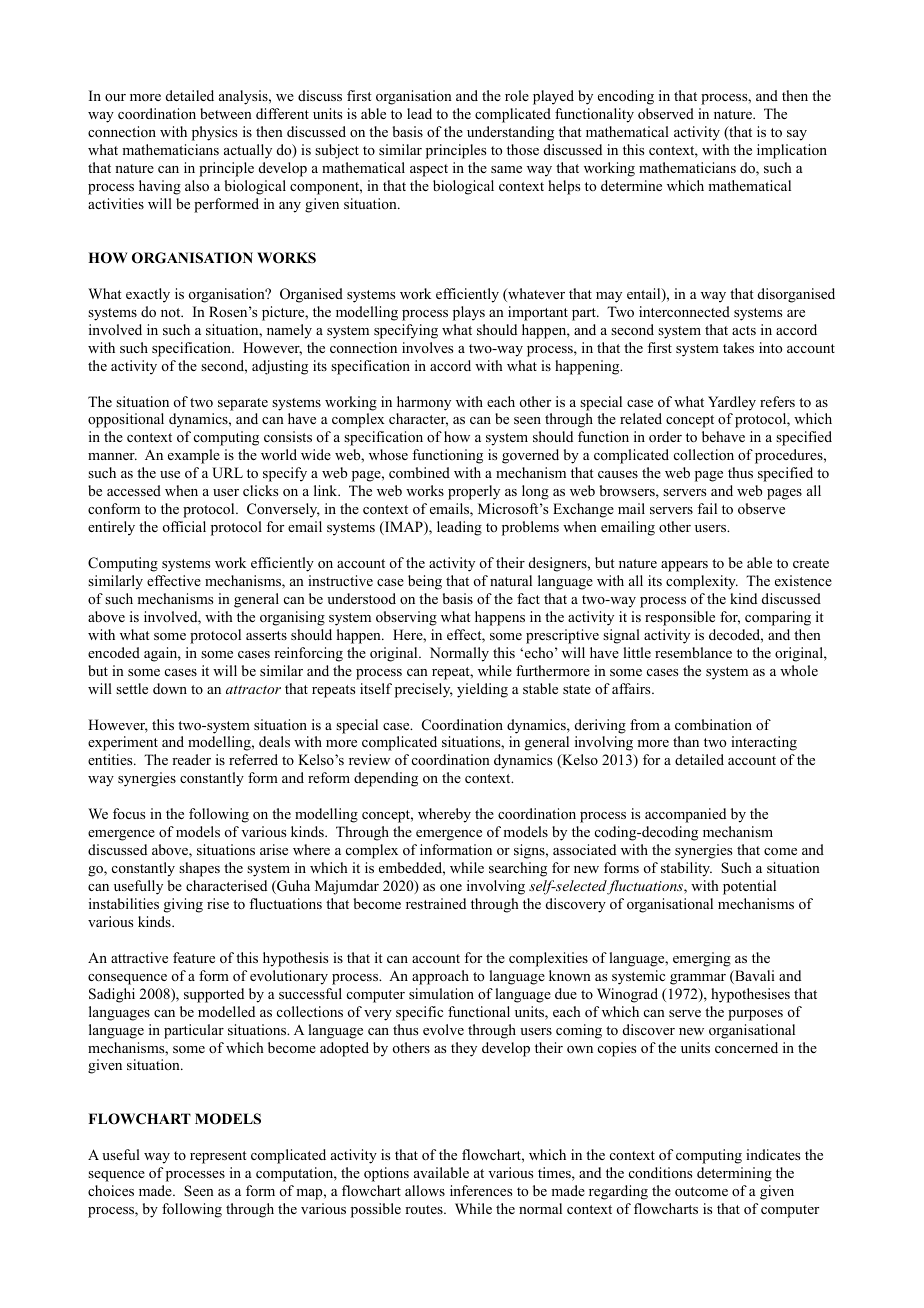 Image resolution: width=924 pixels, height=1308 pixels. Describe the element at coordinates (243, 404) in the screenshot. I see `separate` at that location.
